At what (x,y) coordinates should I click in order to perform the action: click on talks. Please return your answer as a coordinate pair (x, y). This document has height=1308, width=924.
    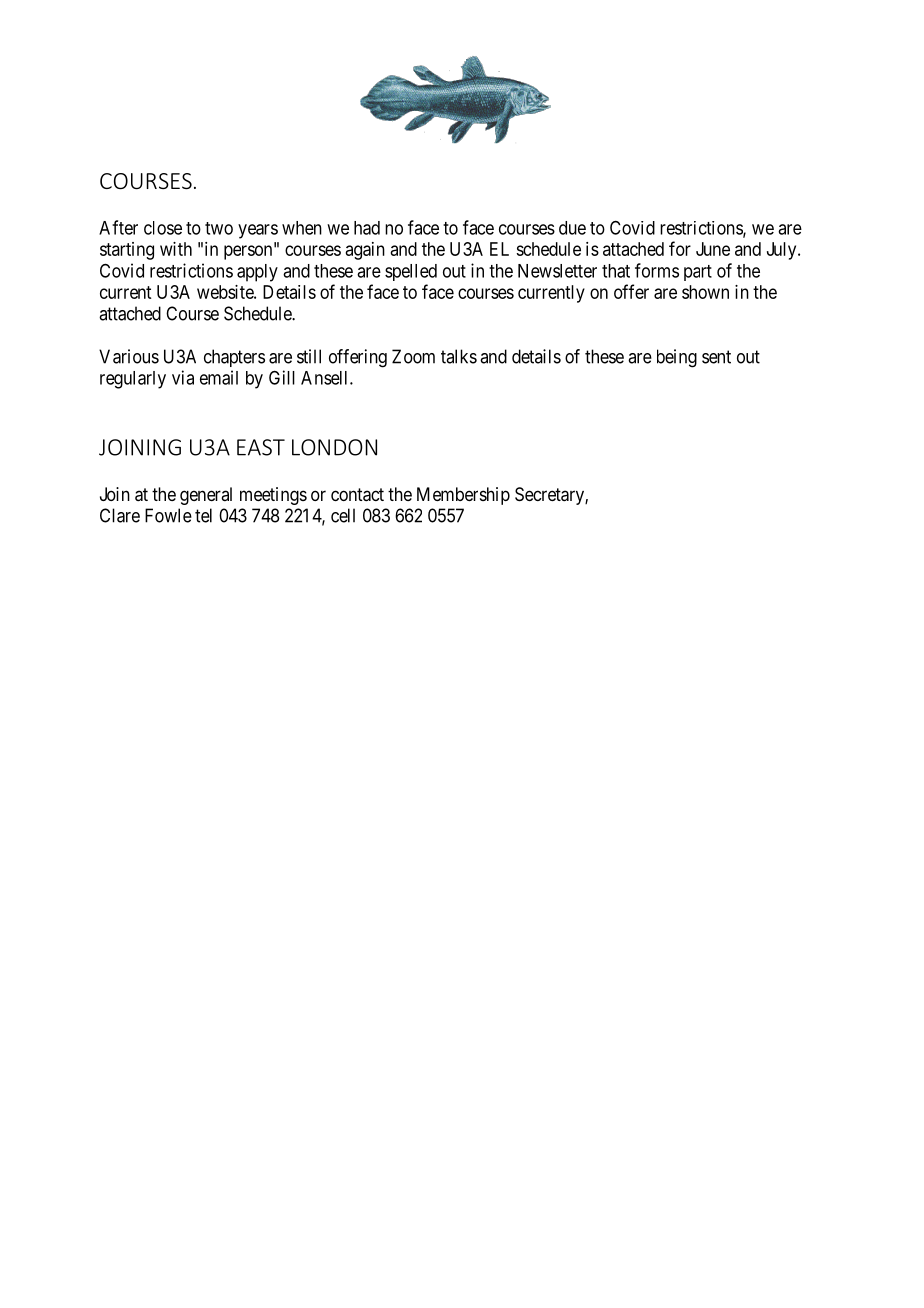
    Looking at the image, I should click on (459, 356).
